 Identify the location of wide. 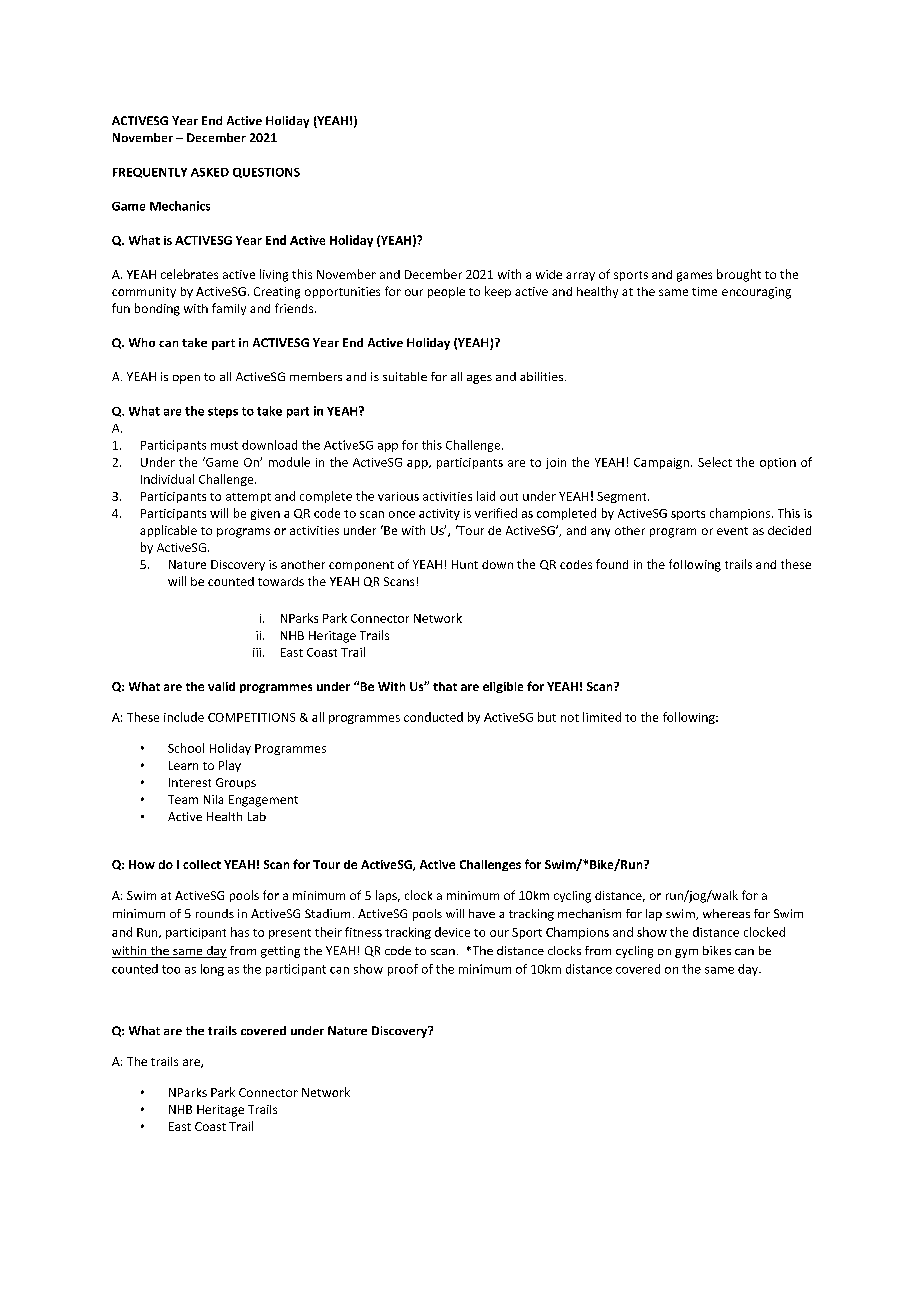
(549, 274).
